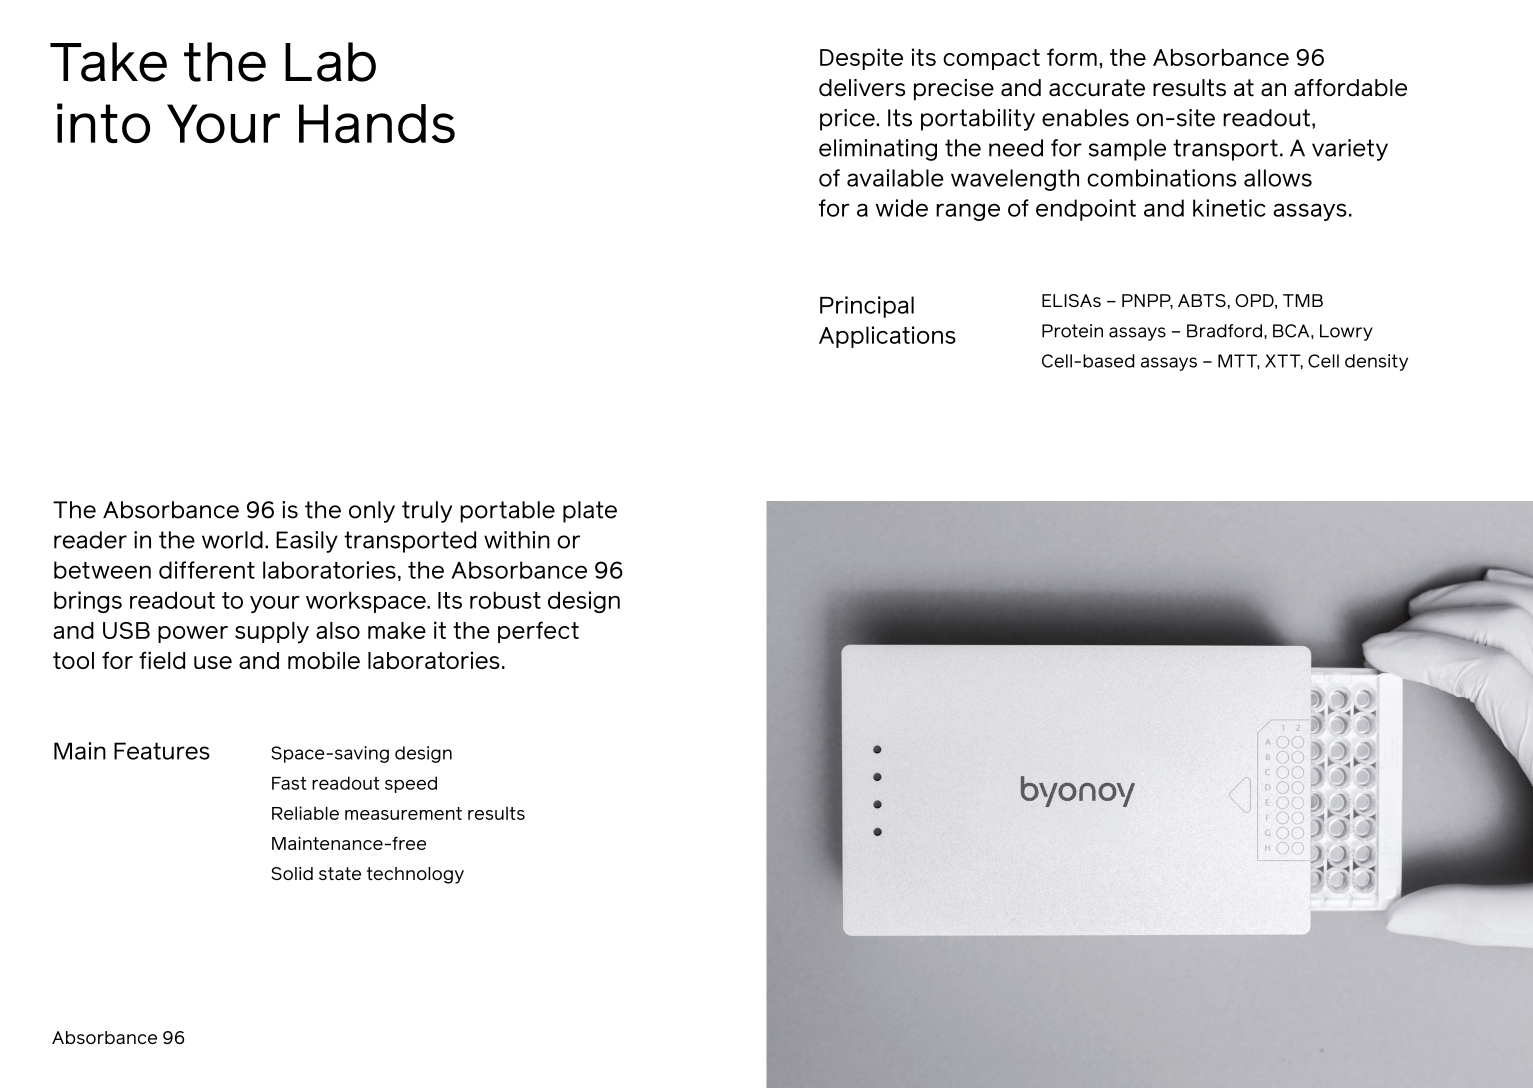 This page has height=1088, width=1533. What do you see at coordinates (505, 600) in the page?
I see `robust` at bounding box center [505, 600].
